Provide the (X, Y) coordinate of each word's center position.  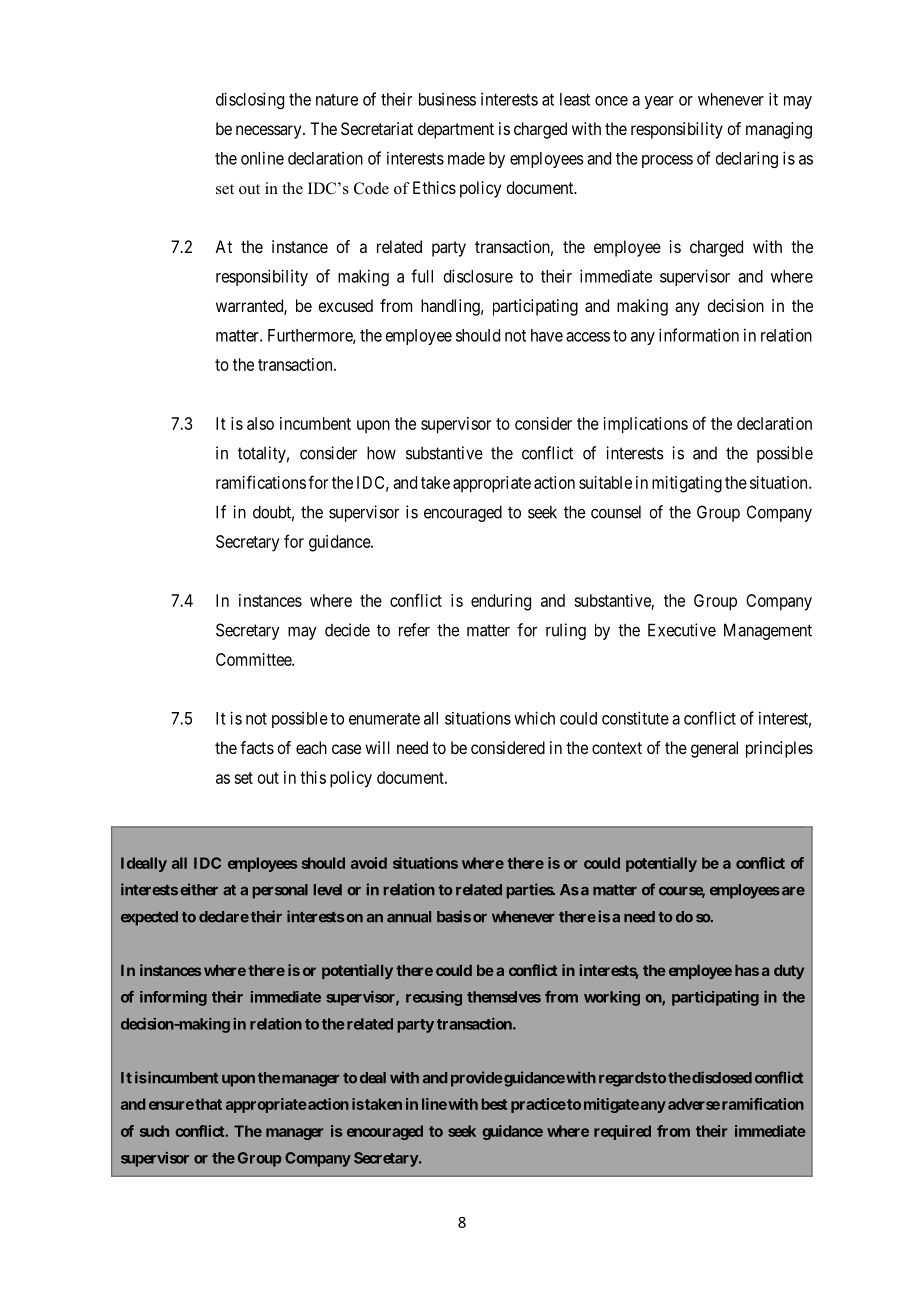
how (381, 453)
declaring (747, 159)
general (714, 749)
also (260, 423)
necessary (270, 132)
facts (257, 747)
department (456, 130)
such (154, 1131)
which (534, 718)
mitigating (687, 484)
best (494, 1104)
